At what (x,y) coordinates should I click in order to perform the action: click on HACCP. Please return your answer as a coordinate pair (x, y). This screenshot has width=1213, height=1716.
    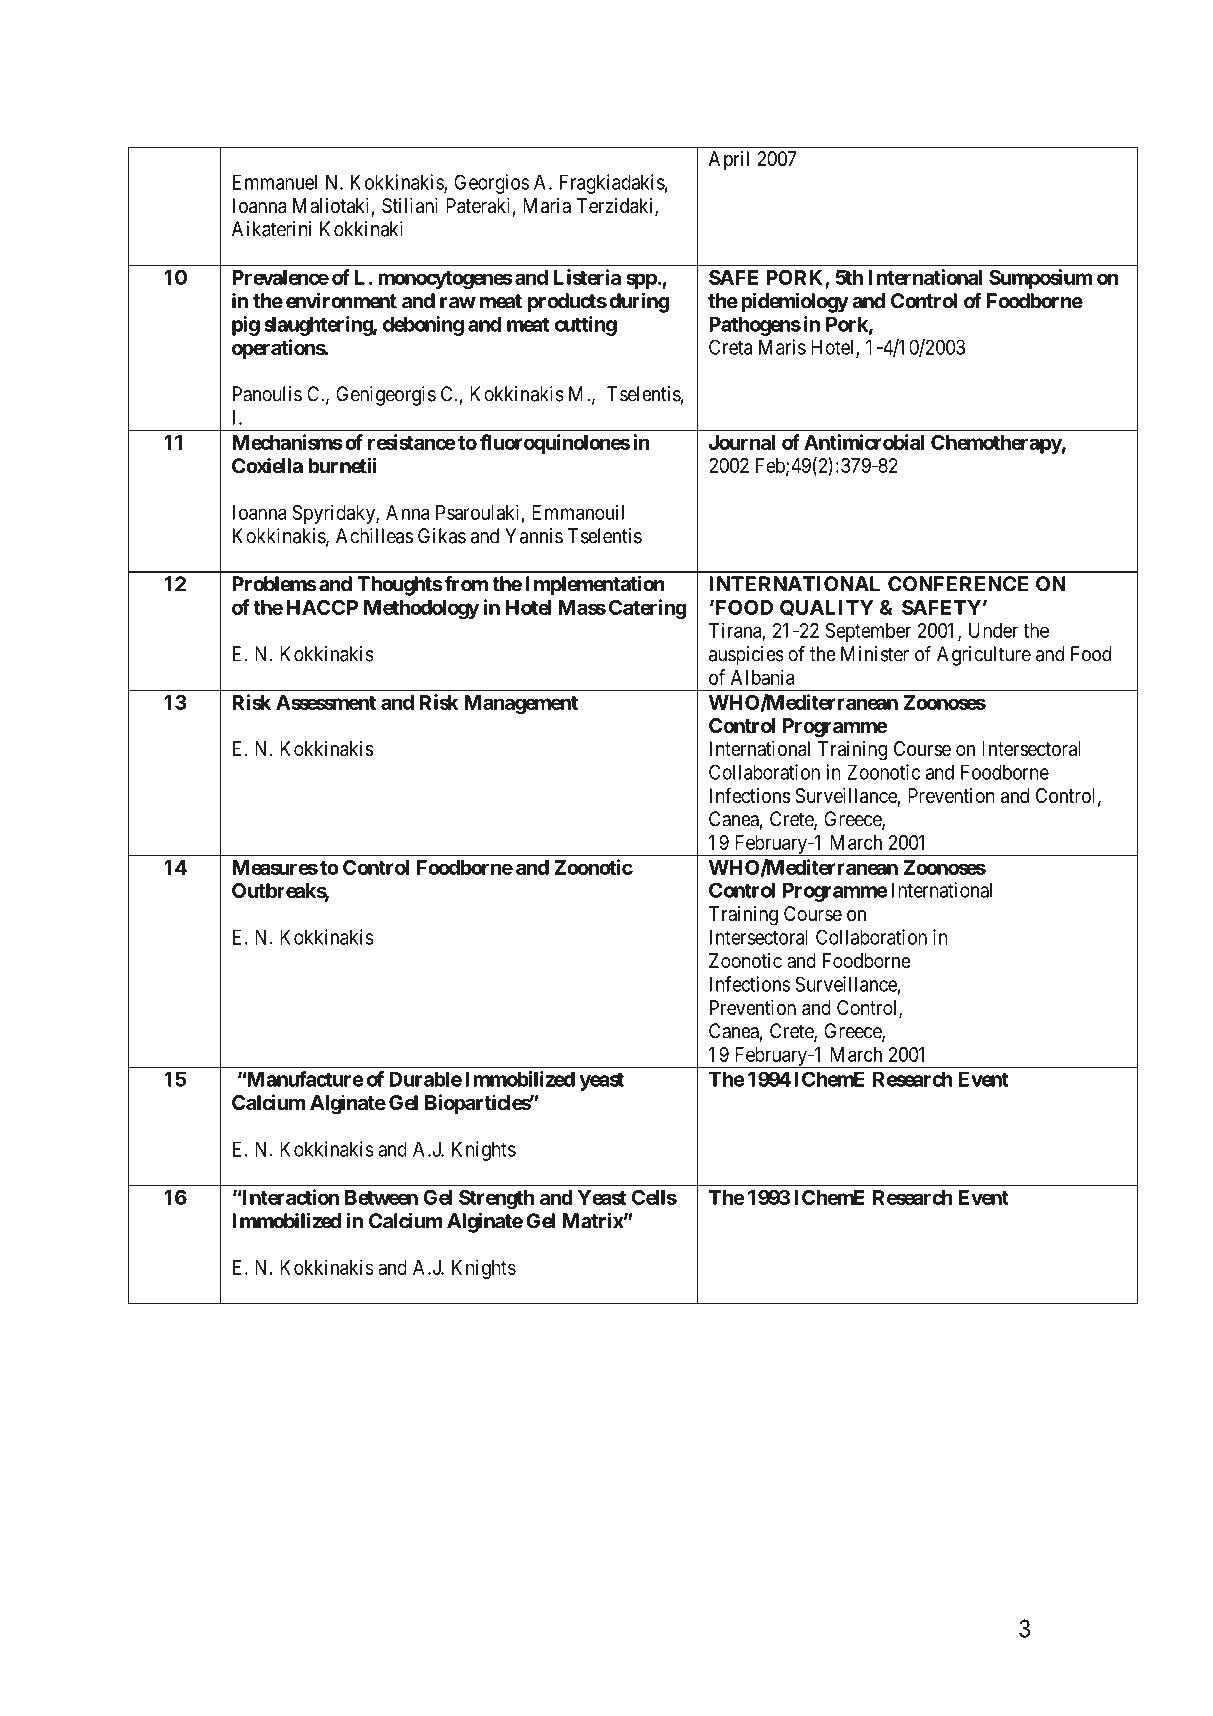
    Looking at the image, I should click on (322, 607).
